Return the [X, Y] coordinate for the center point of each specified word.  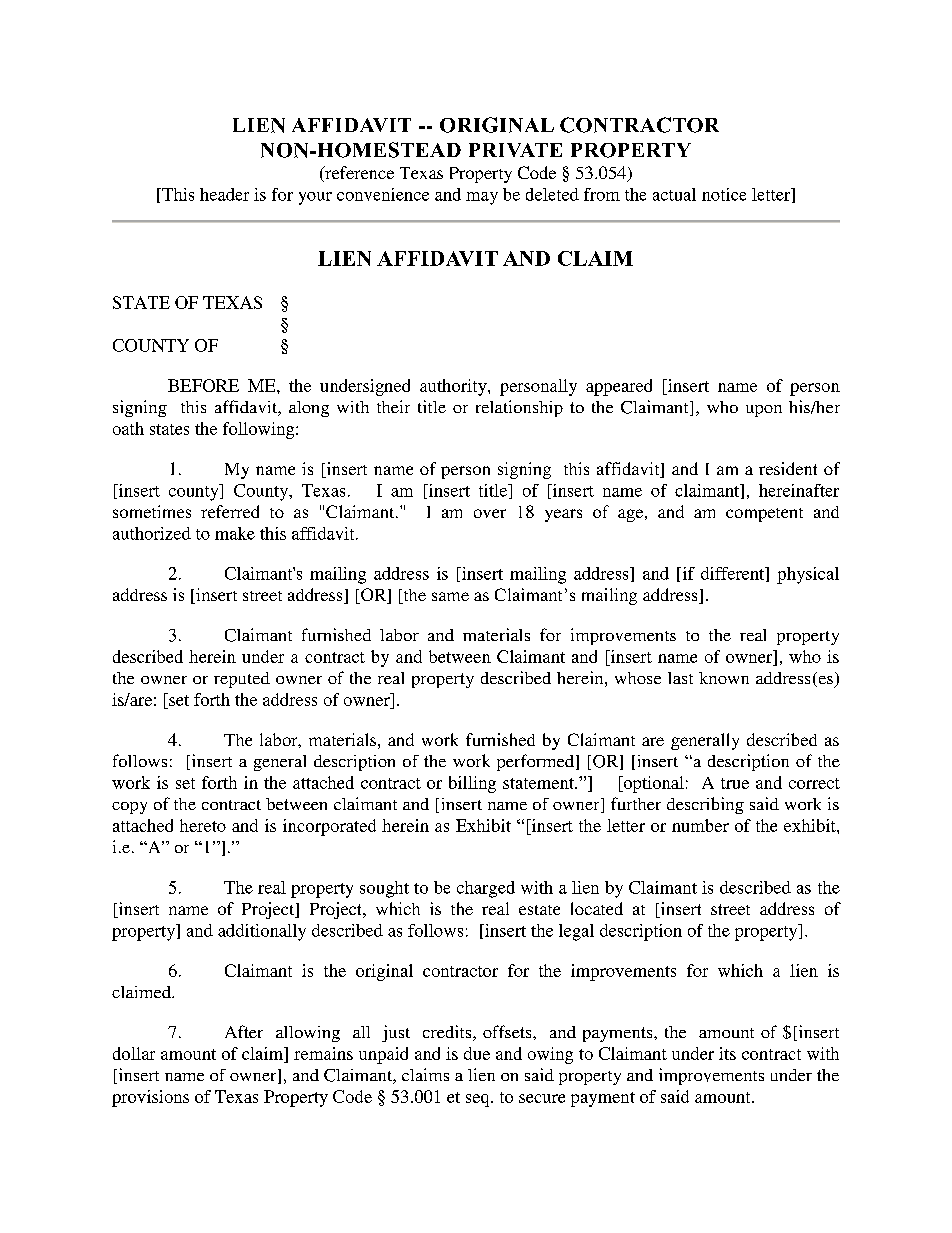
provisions [150, 1098]
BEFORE [203, 385]
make [235, 533]
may [482, 198]
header [224, 194]
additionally [262, 932]
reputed [242, 680]
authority [454, 387]
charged [486, 889]
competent [764, 515]
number [700, 825]
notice [724, 194]
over [490, 513]
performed [535, 762]
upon [764, 411]
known [724, 678]
